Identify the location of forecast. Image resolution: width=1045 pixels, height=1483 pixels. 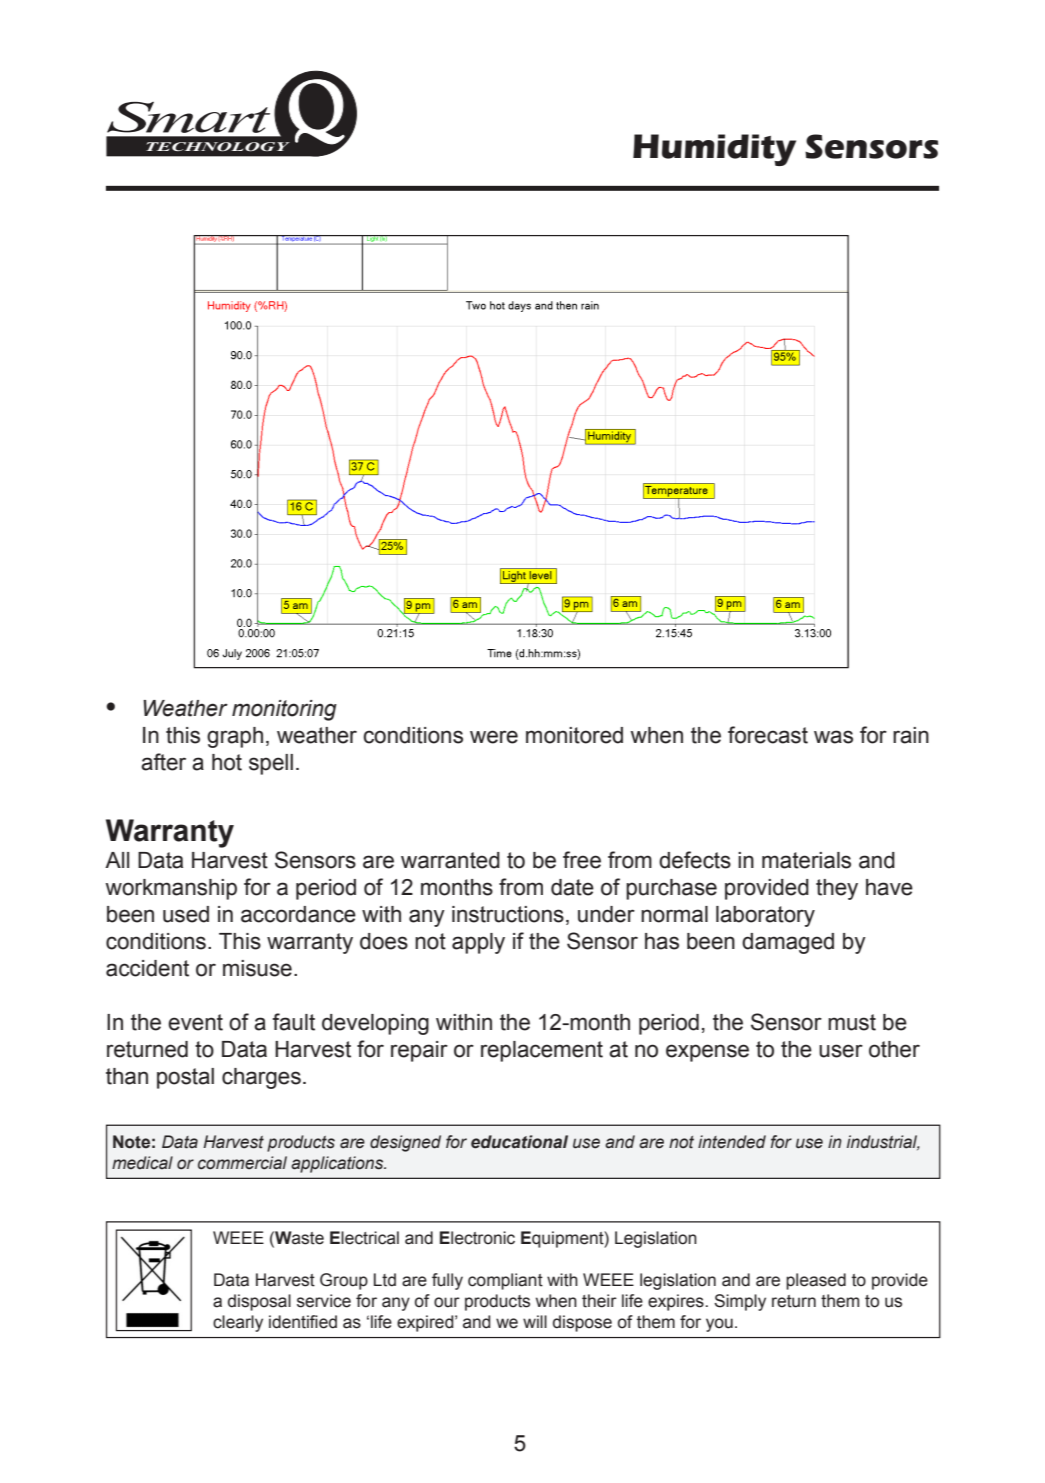
(768, 735).
